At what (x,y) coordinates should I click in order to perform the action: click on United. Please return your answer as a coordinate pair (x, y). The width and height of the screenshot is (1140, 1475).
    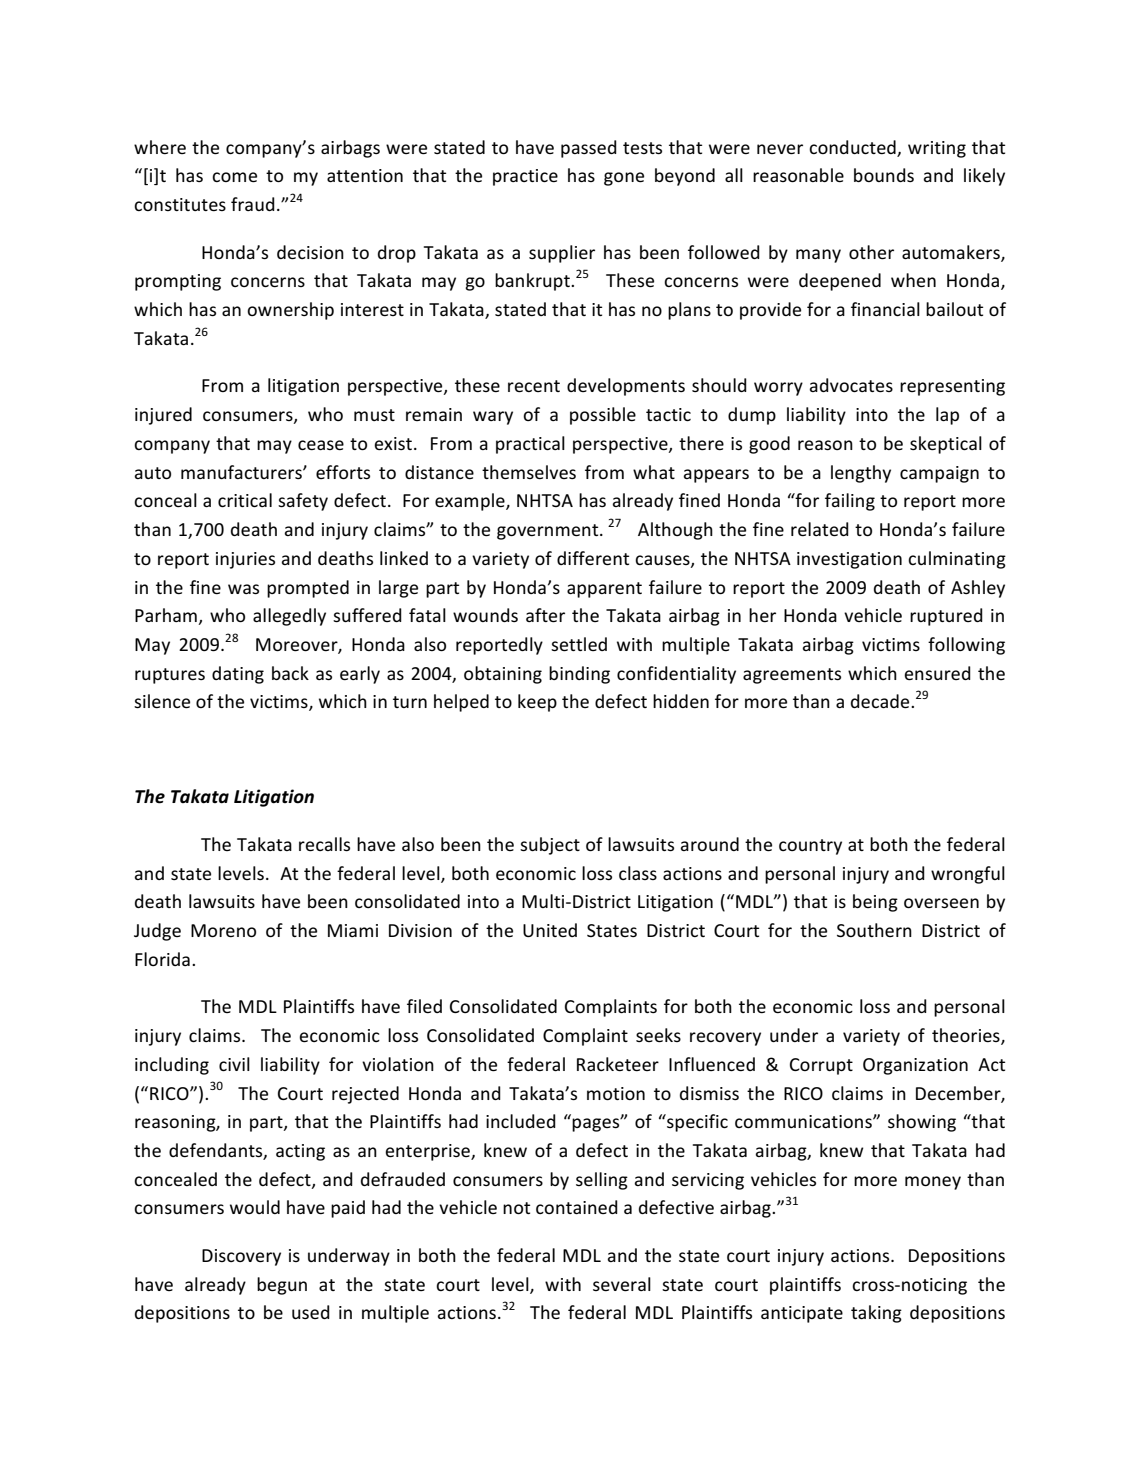
    Looking at the image, I should click on (550, 930).
